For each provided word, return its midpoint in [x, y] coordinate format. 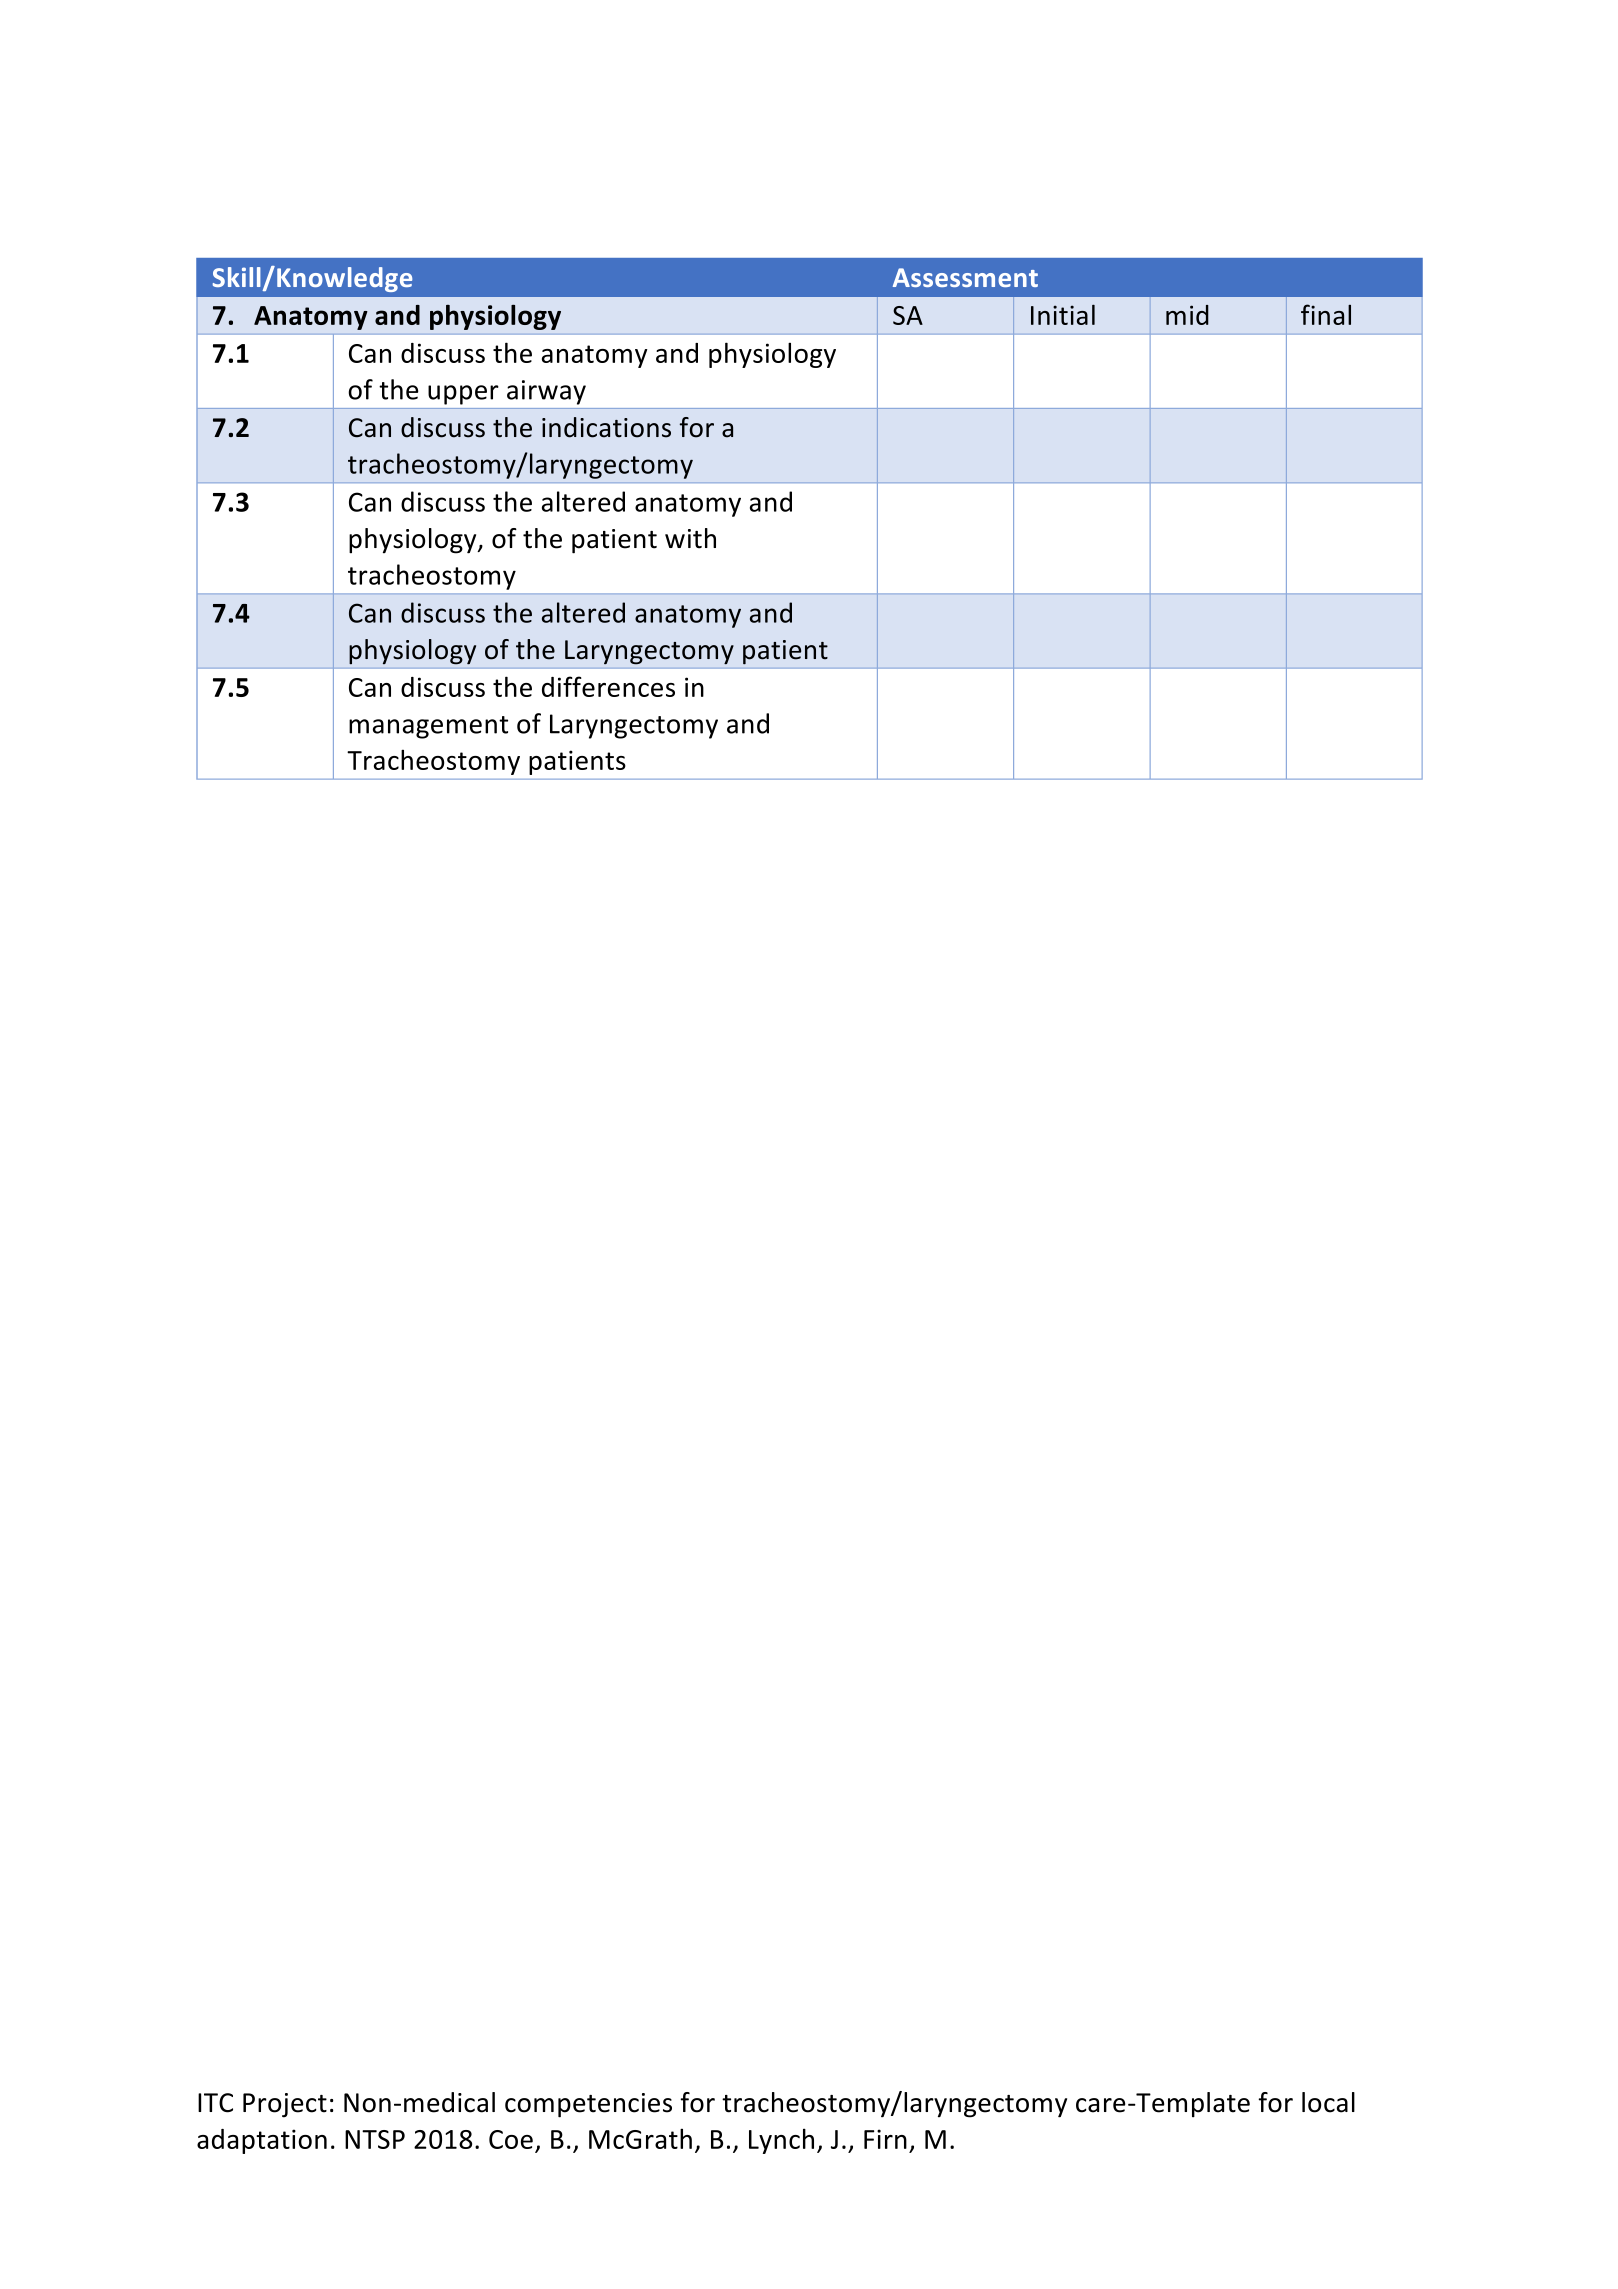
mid [1187, 315]
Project [285, 2105]
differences [608, 686]
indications [606, 427]
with [690, 538]
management [428, 727]
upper [463, 395]
